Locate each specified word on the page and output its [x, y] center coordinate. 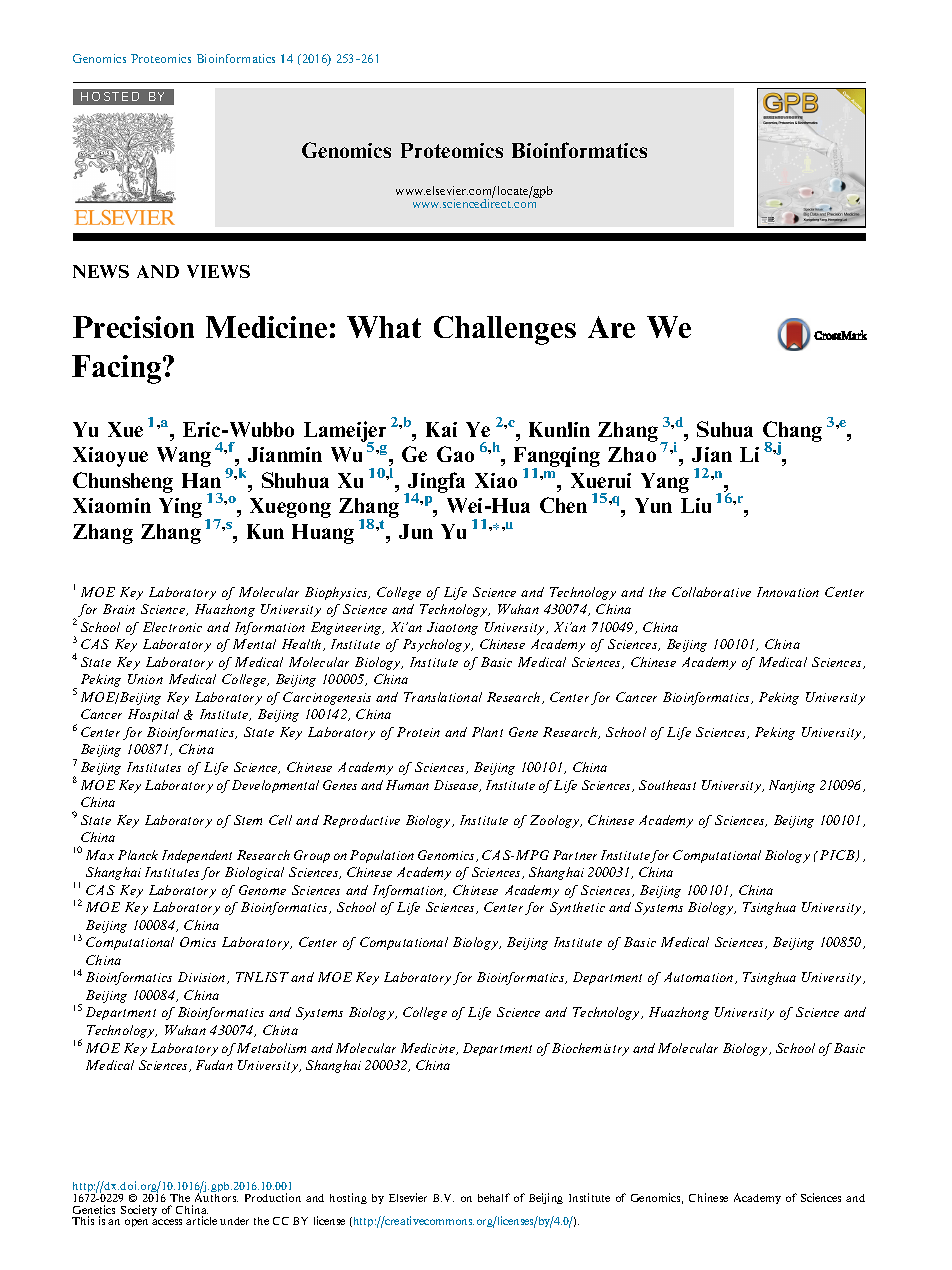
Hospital [153, 715]
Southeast [667, 785]
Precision [133, 327]
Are [611, 327]
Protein [418, 732]
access [167, 1222]
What [384, 327]
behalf [494, 1197]
